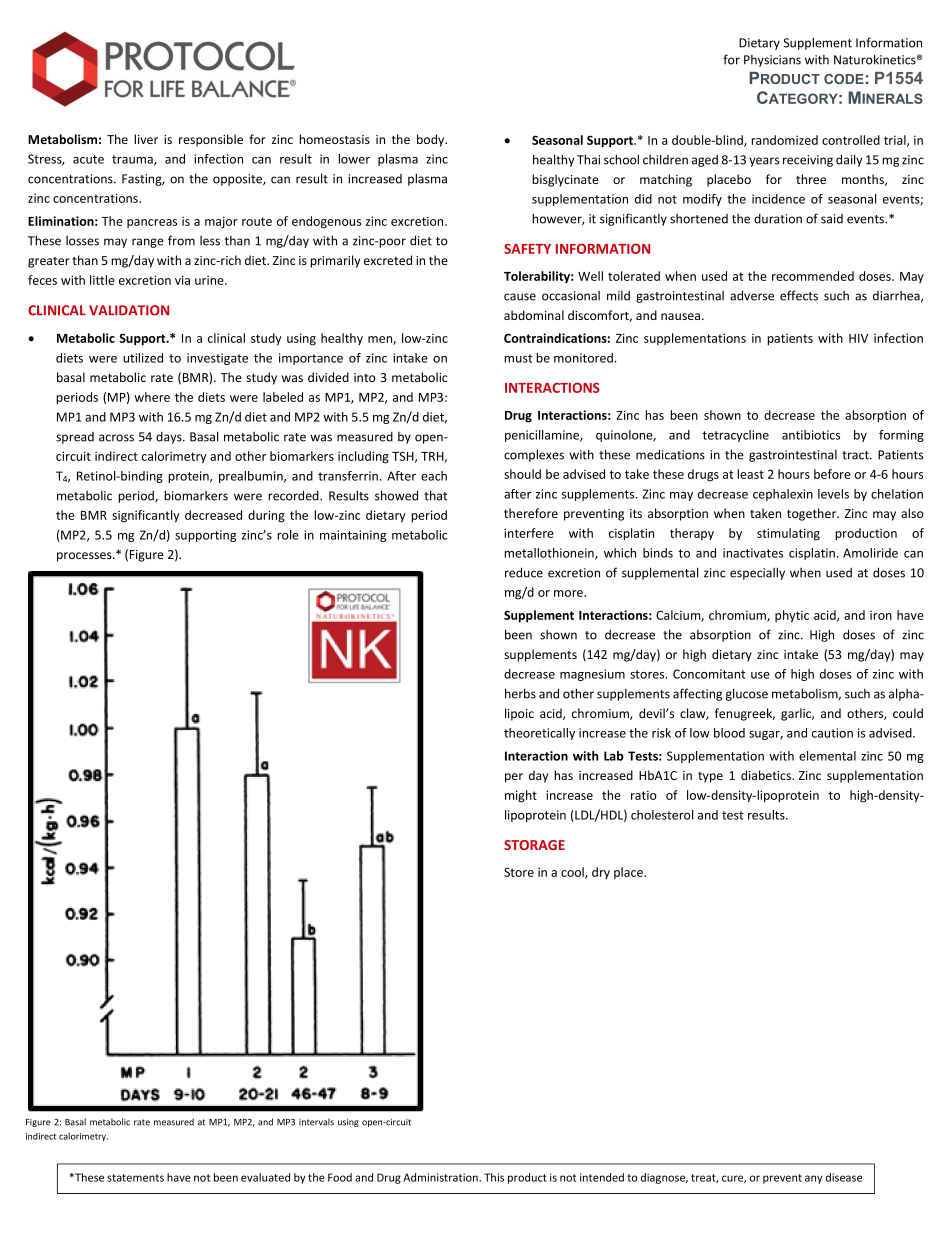 This screenshot has height=1233, width=952. I want to click on antibiotics, so click(811, 435).
